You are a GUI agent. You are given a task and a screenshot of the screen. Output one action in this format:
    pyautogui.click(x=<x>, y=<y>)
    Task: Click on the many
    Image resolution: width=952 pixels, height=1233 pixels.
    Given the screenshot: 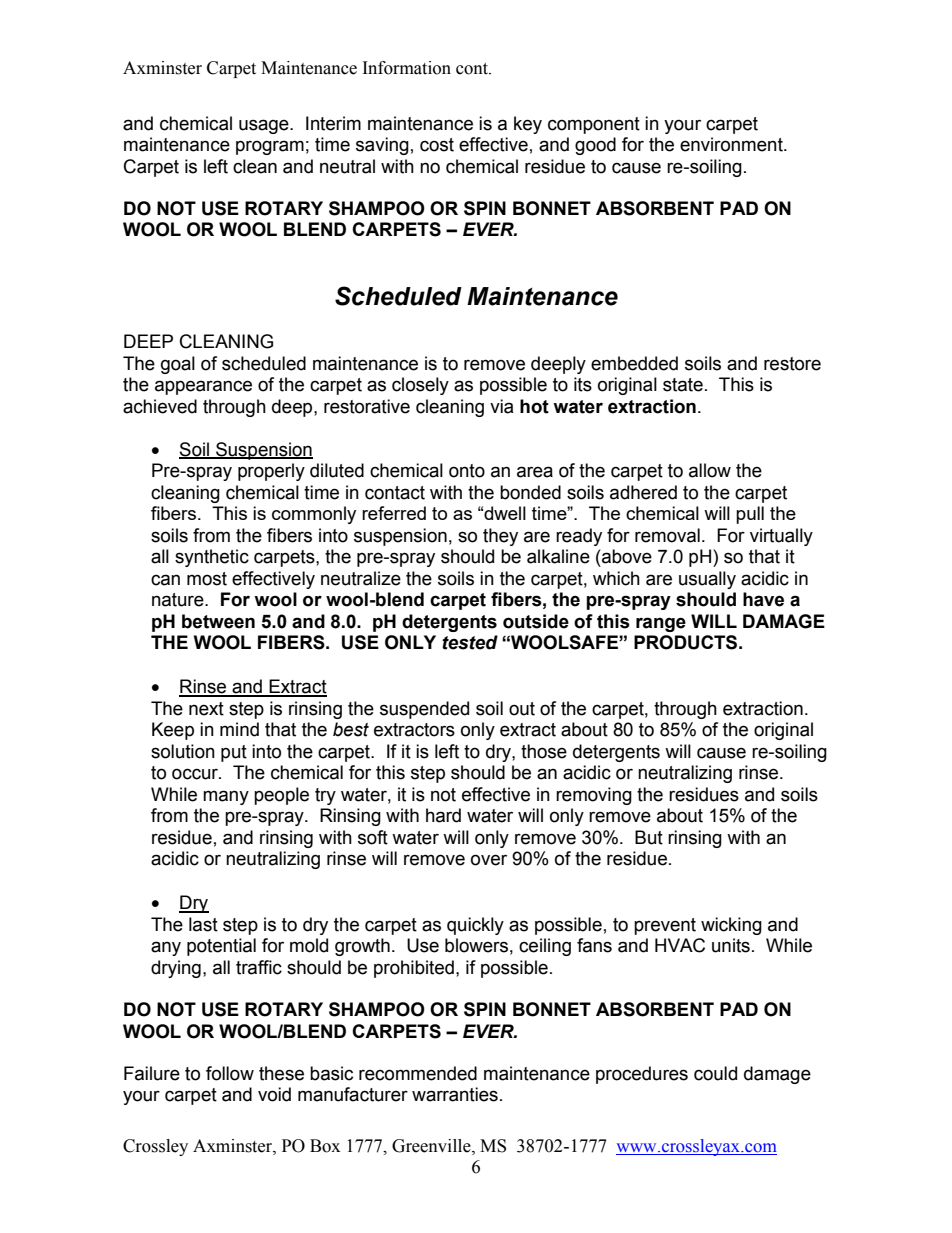 What is the action you would take?
    pyautogui.click(x=226, y=797)
